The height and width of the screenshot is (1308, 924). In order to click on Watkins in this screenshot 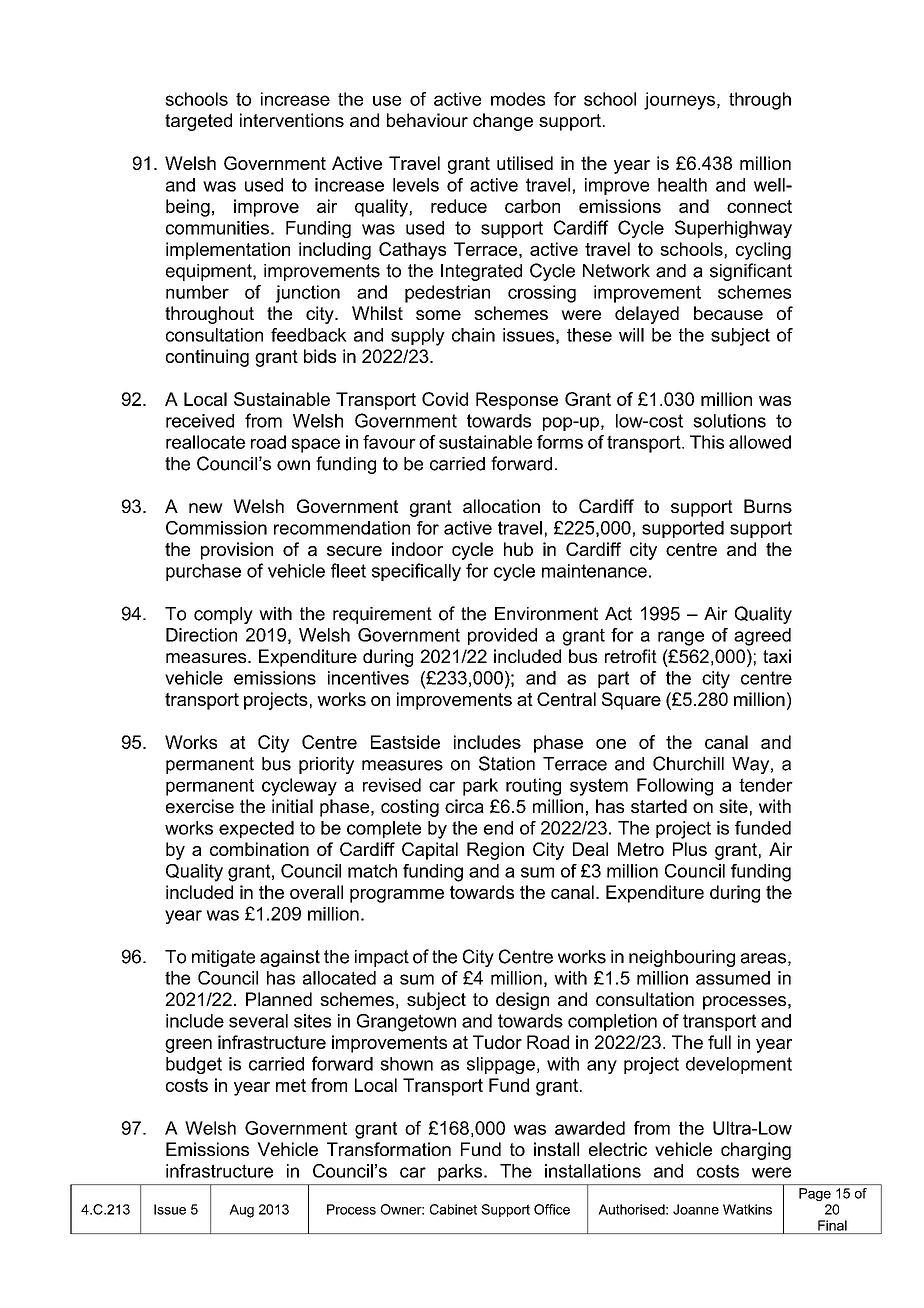, I will do `click(747, 1209)`.
